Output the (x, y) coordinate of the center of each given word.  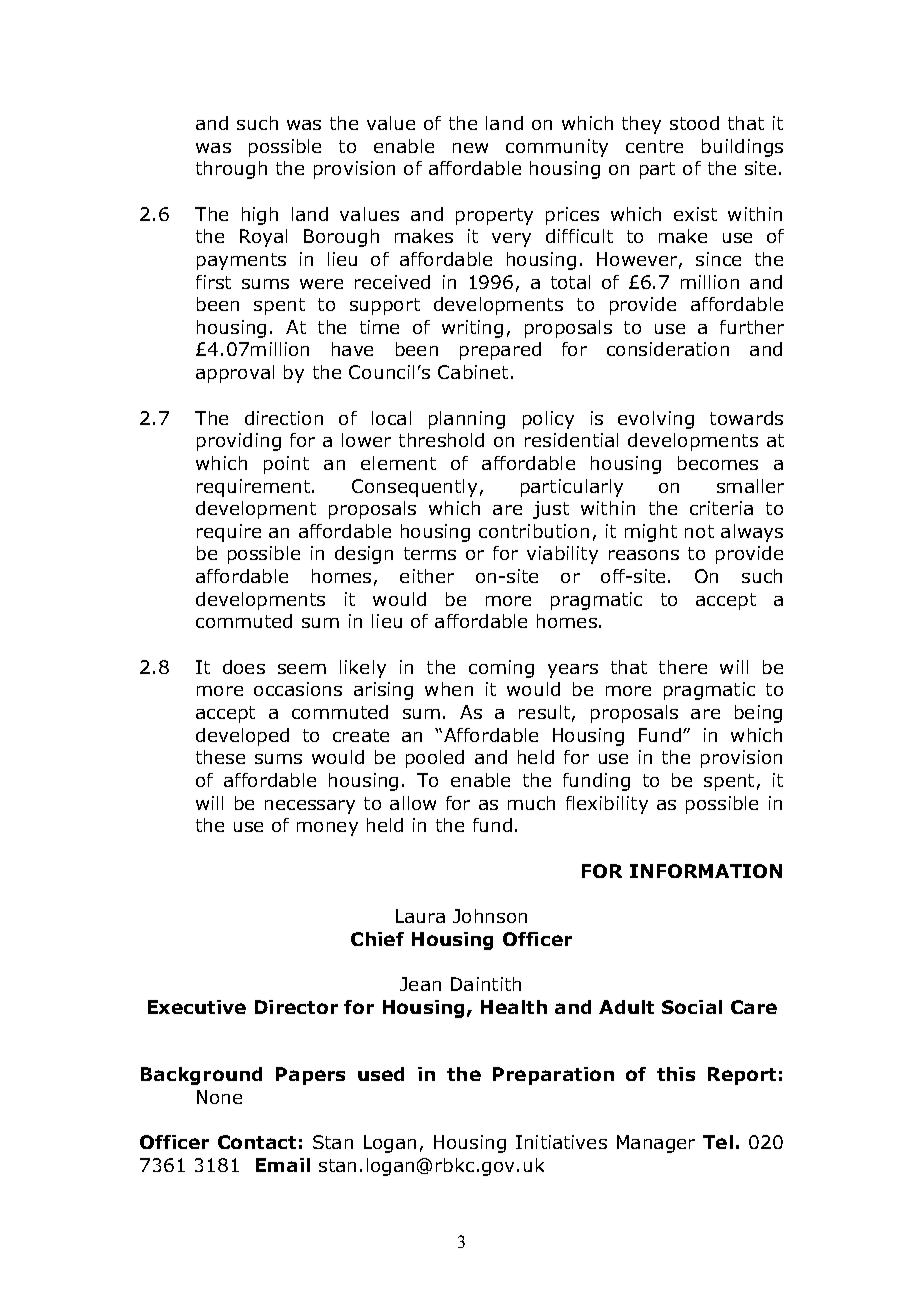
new (470, 148)
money (327, 829)
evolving (656, 420)
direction (284, 418)
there (683, 667)
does (244, 667)
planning (467, 420)
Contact (257, 1142)
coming (501, 669)
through (231, 170)
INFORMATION (706, 871)
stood (694, 123)
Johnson (490, 916)
